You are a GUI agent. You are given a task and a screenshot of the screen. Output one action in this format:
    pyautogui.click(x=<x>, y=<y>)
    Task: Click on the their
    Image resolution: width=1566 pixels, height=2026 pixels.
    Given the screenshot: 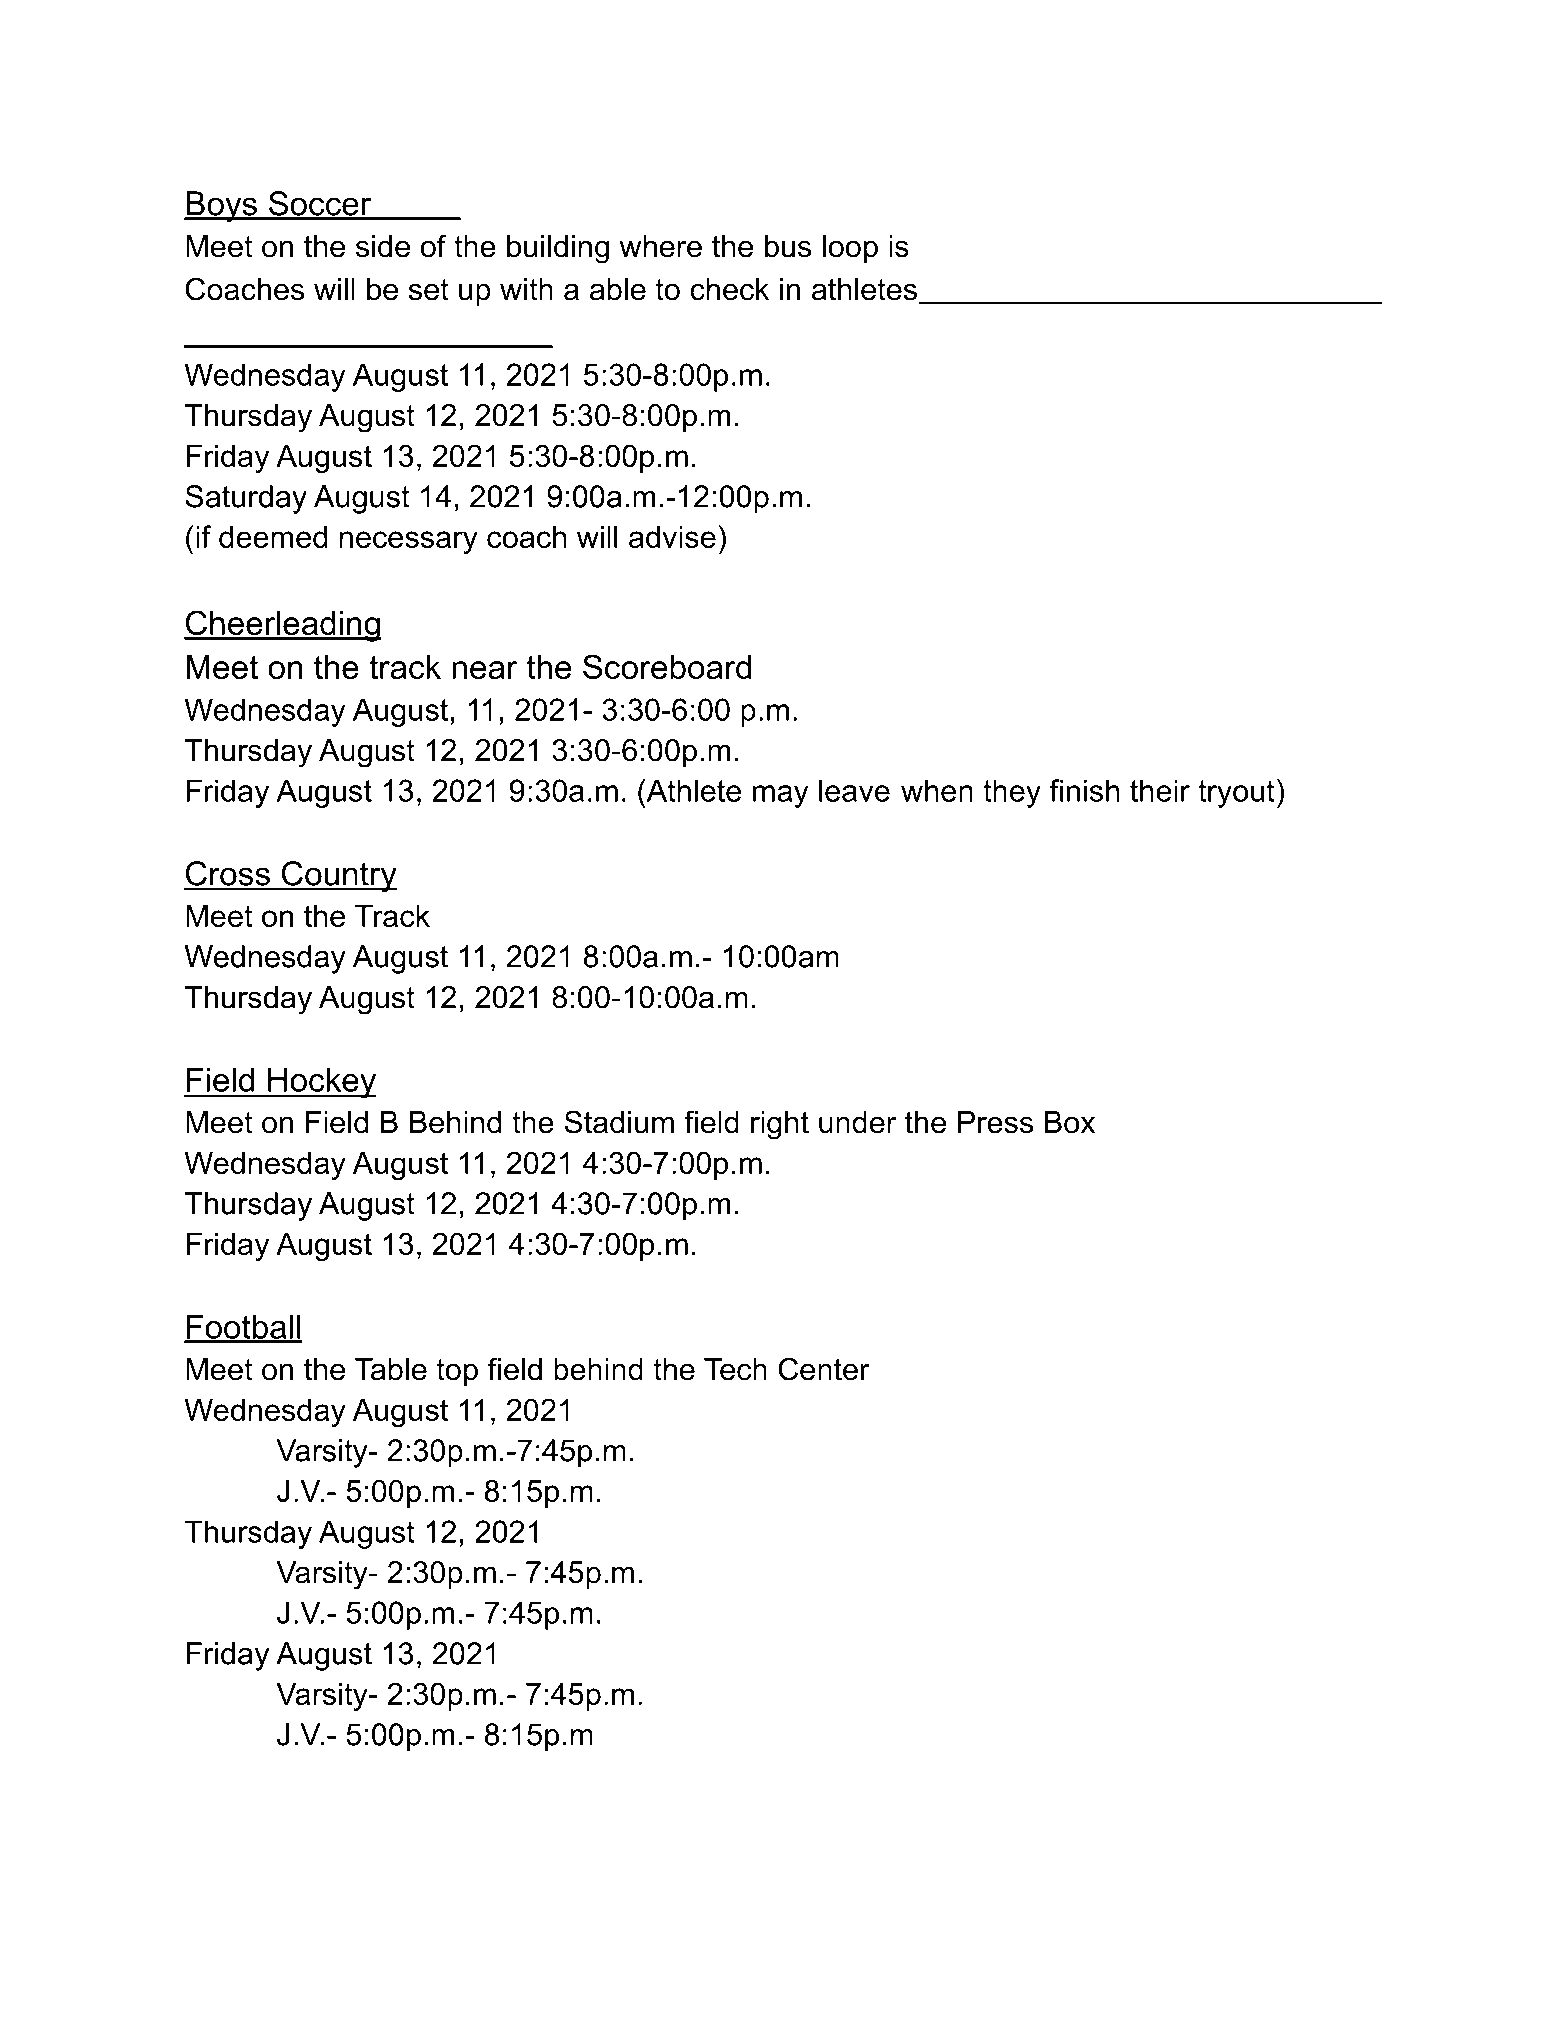 What is the action you would take?
    pyautogui.click(x=1160, y=790)
